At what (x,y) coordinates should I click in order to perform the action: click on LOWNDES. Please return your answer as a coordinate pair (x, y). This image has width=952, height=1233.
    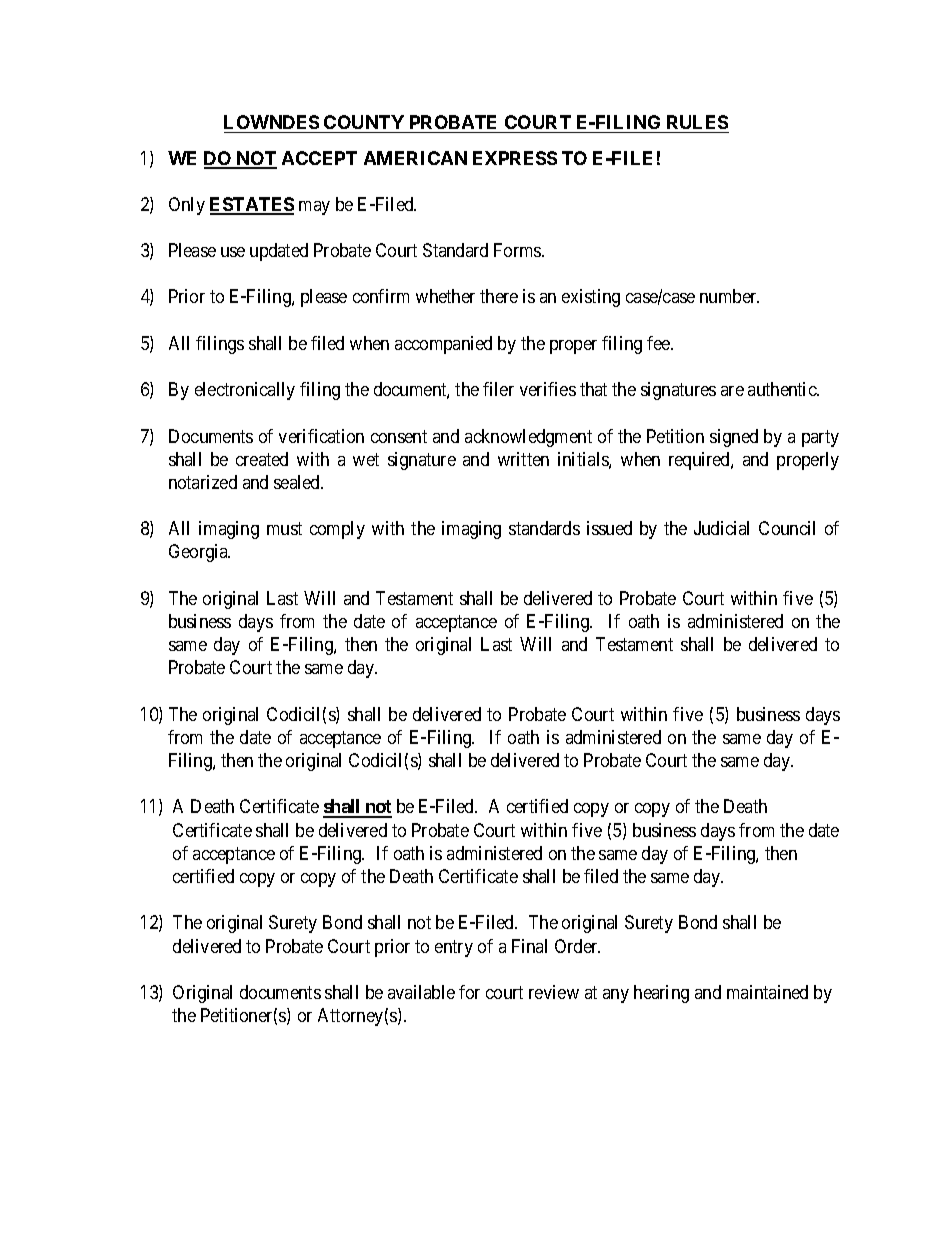
    Looking at the image, I should click on (271, 122).
